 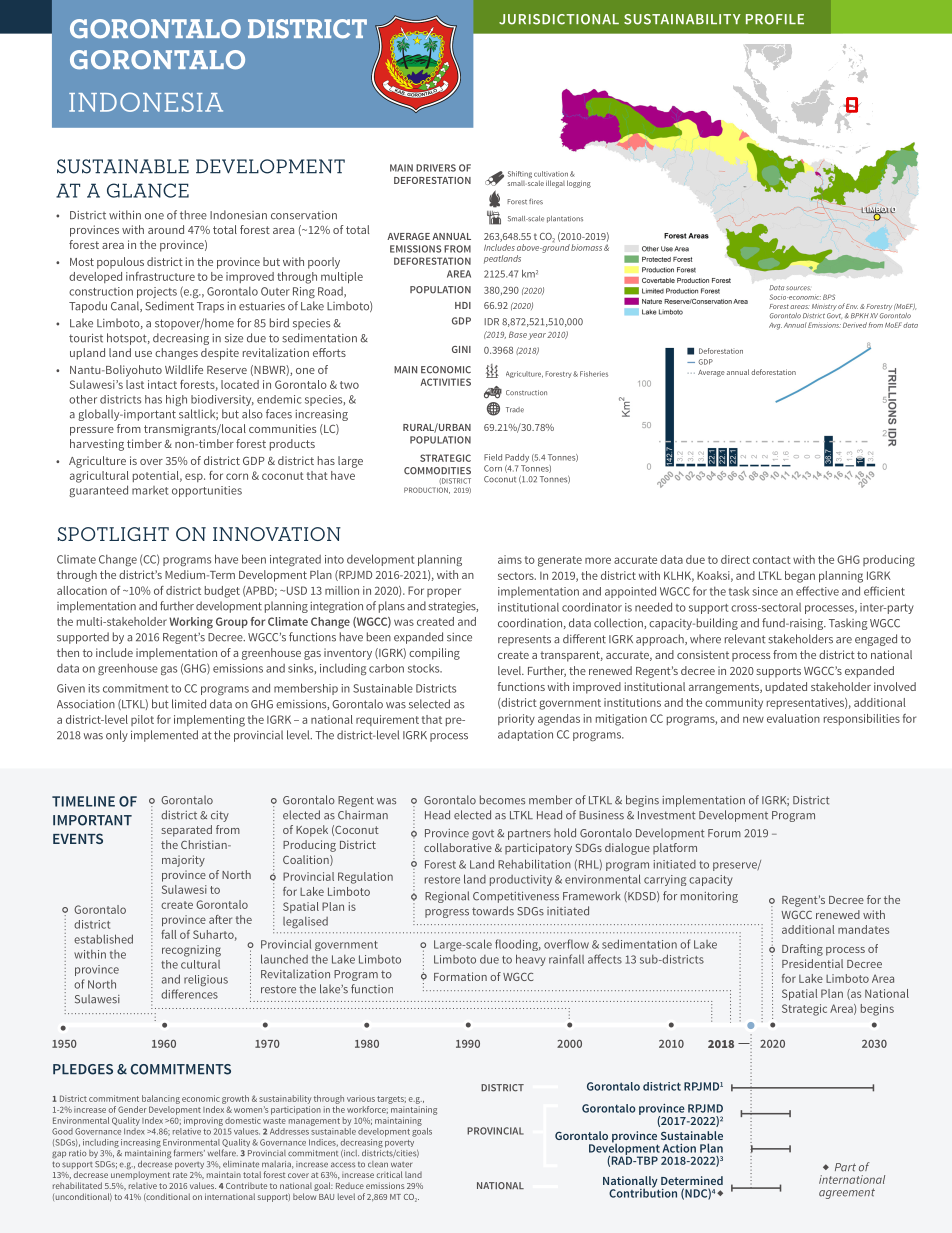 I want to click on contact, so click(x=772, y=560).
